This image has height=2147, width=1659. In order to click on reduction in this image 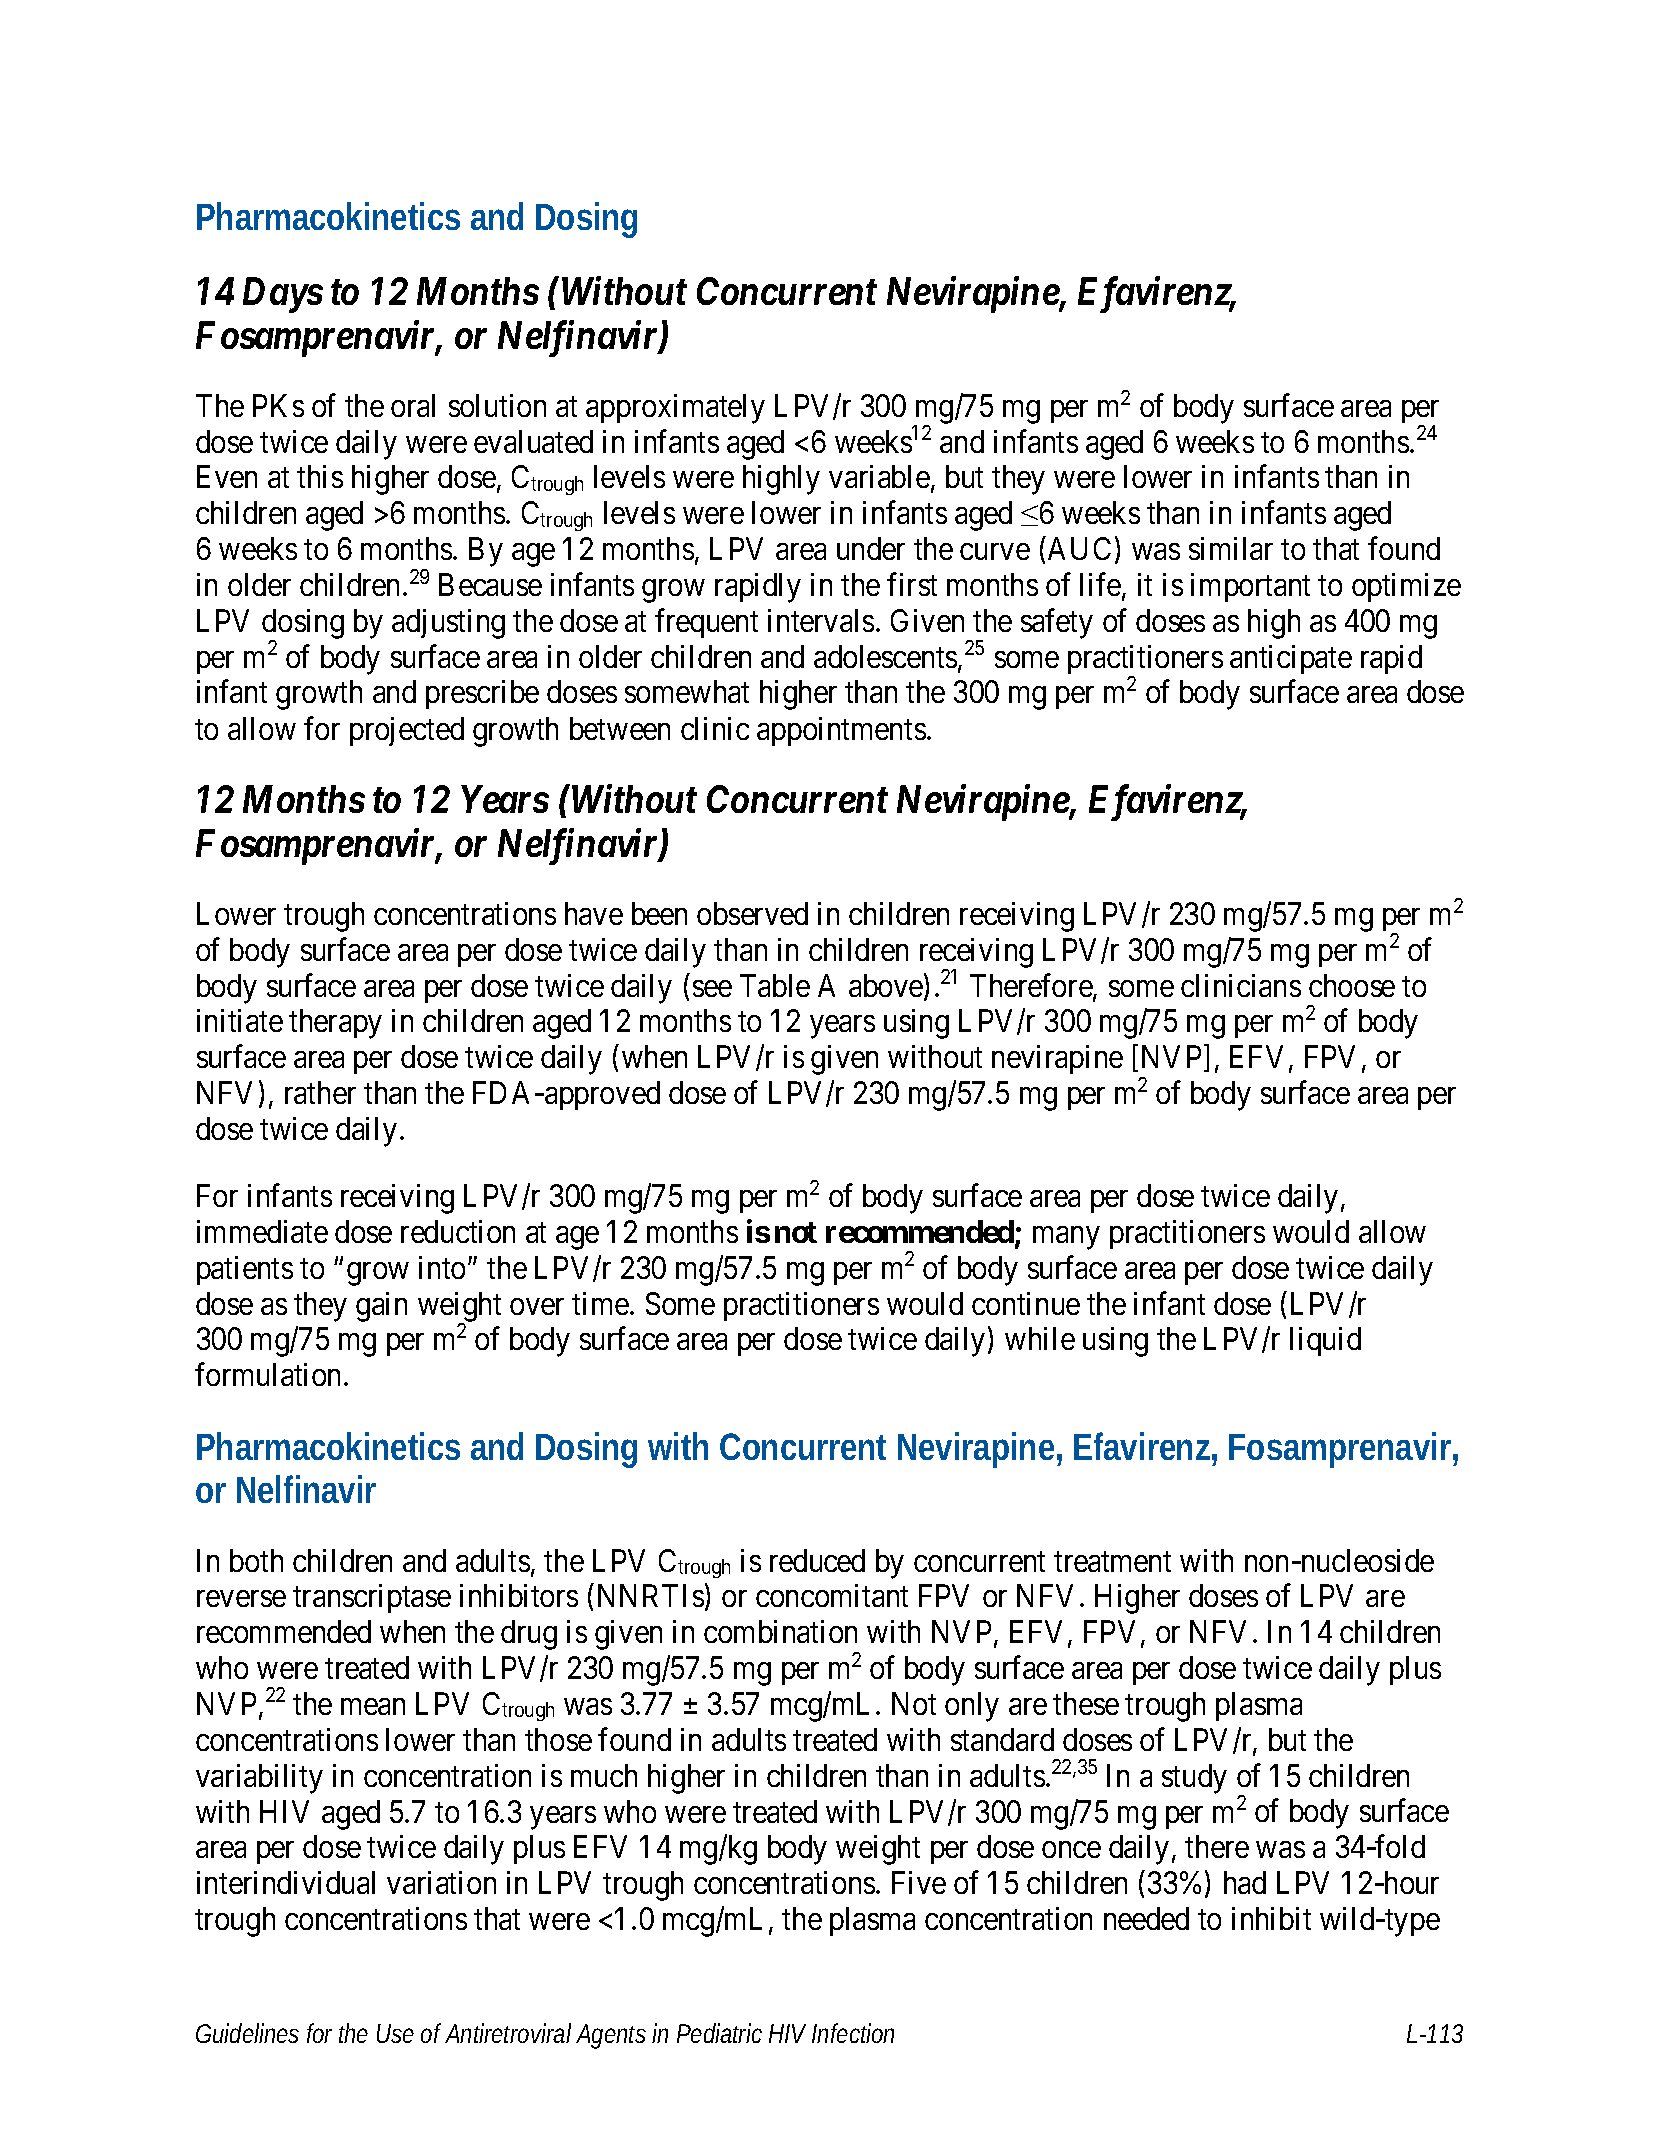, I will do `click(458, 1231)`.
